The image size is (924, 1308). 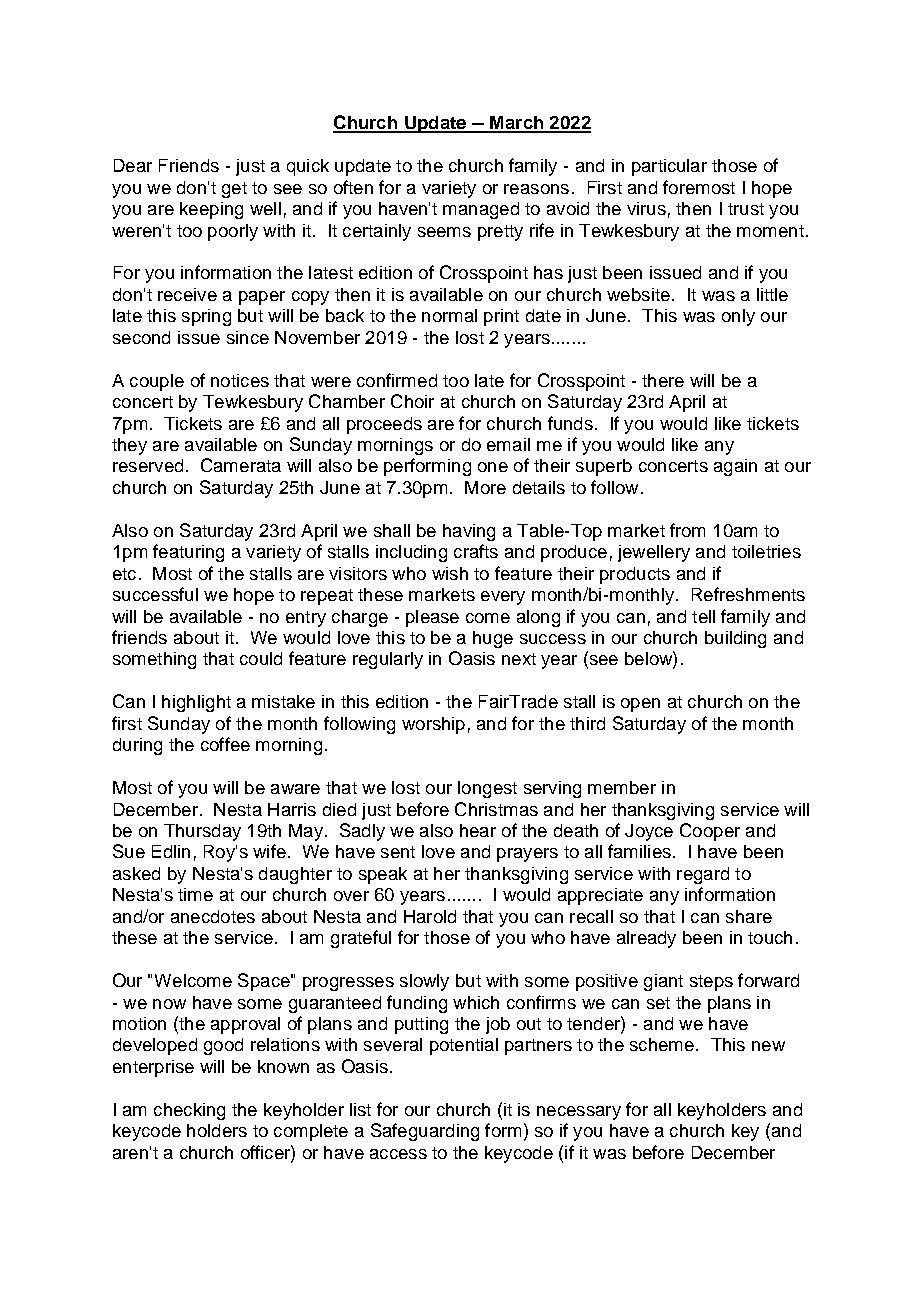 I want to click on scheme, so click(x=662, y=1044).
